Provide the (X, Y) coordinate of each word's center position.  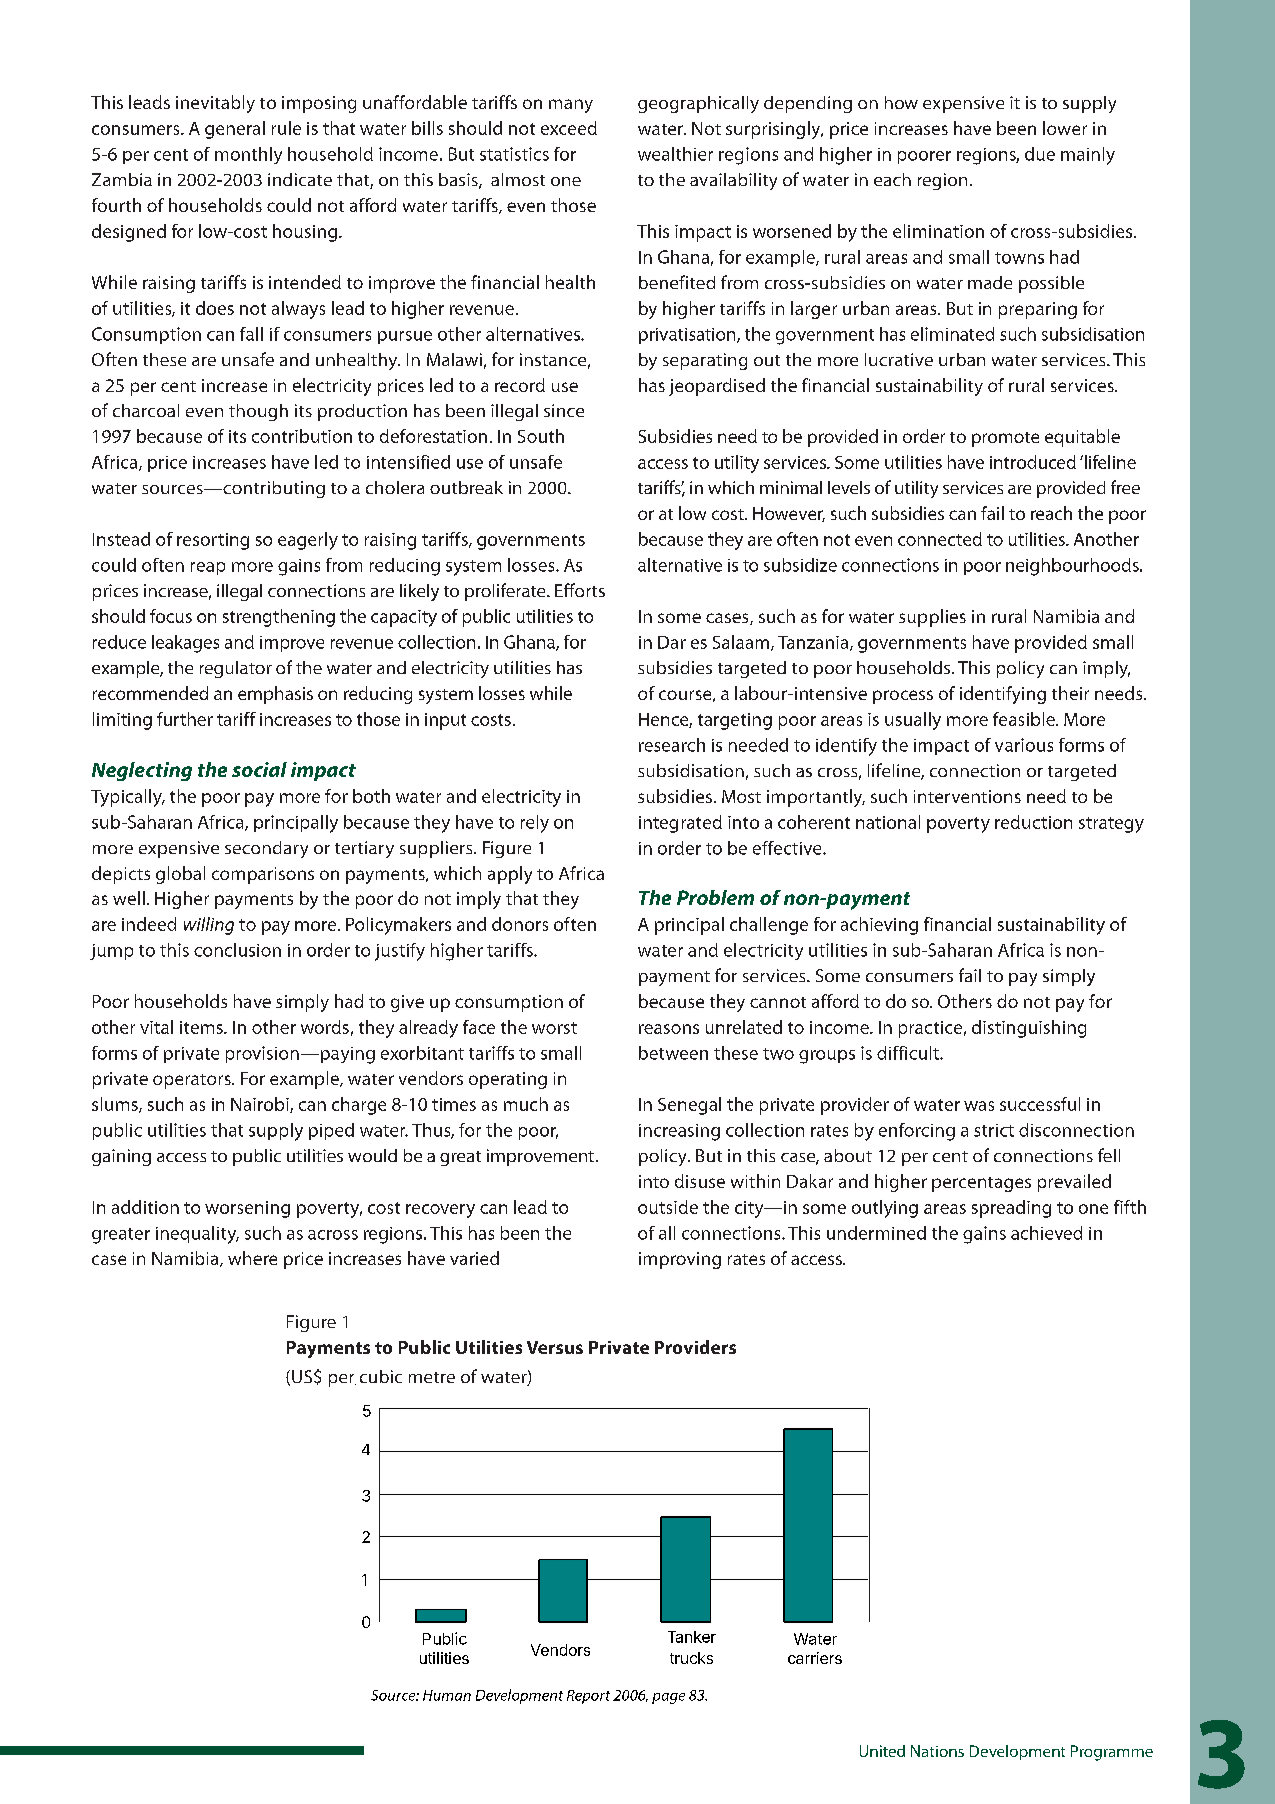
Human (447, 1695)
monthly (248, 155)
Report (588, 1697)
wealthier (675, 154)
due (1040, 154)
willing (209, 926)
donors (520, 924)
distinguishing (1029, 1029)
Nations (937, 1751)
